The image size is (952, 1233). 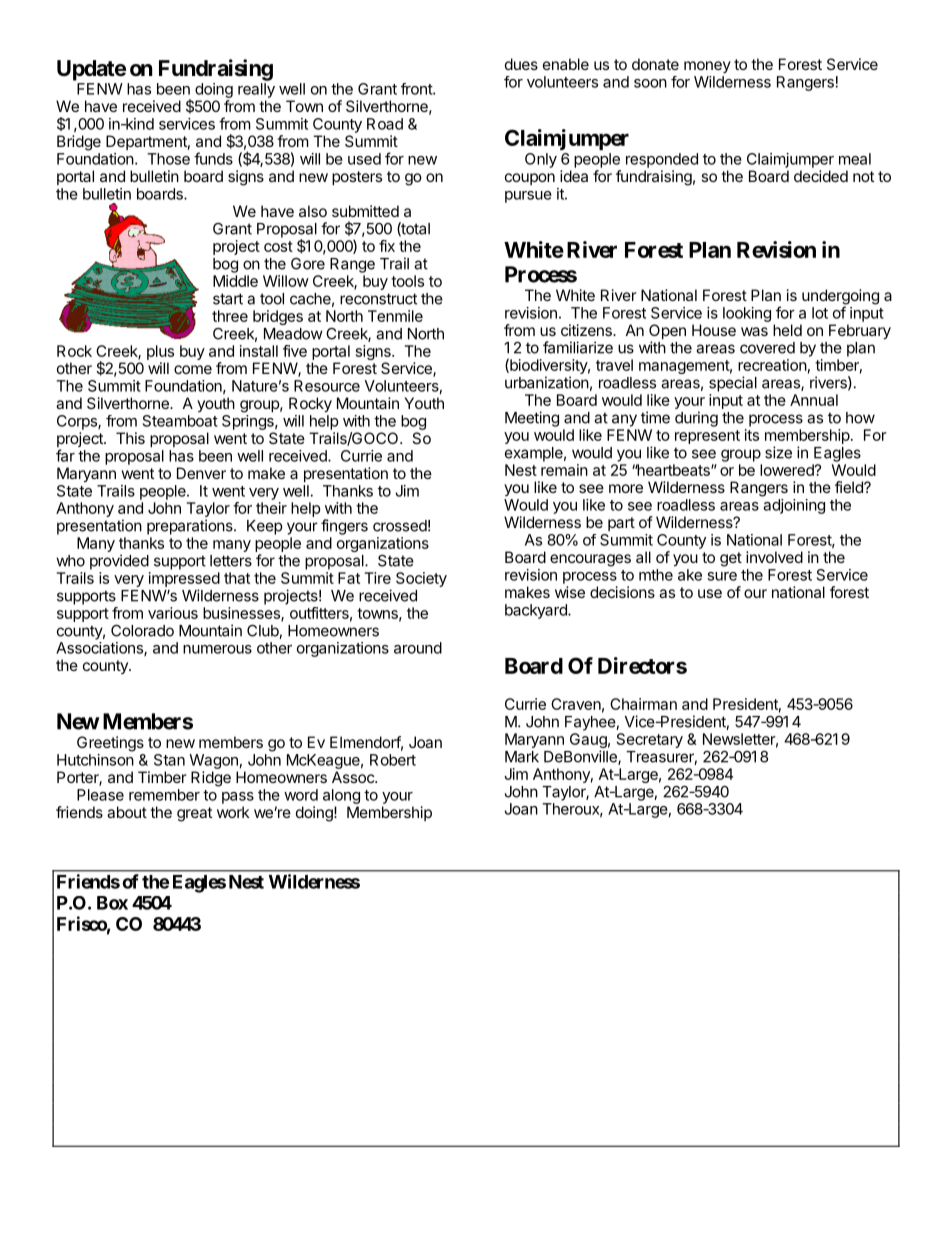 I want to click on front, so click(x=417, y=89).
